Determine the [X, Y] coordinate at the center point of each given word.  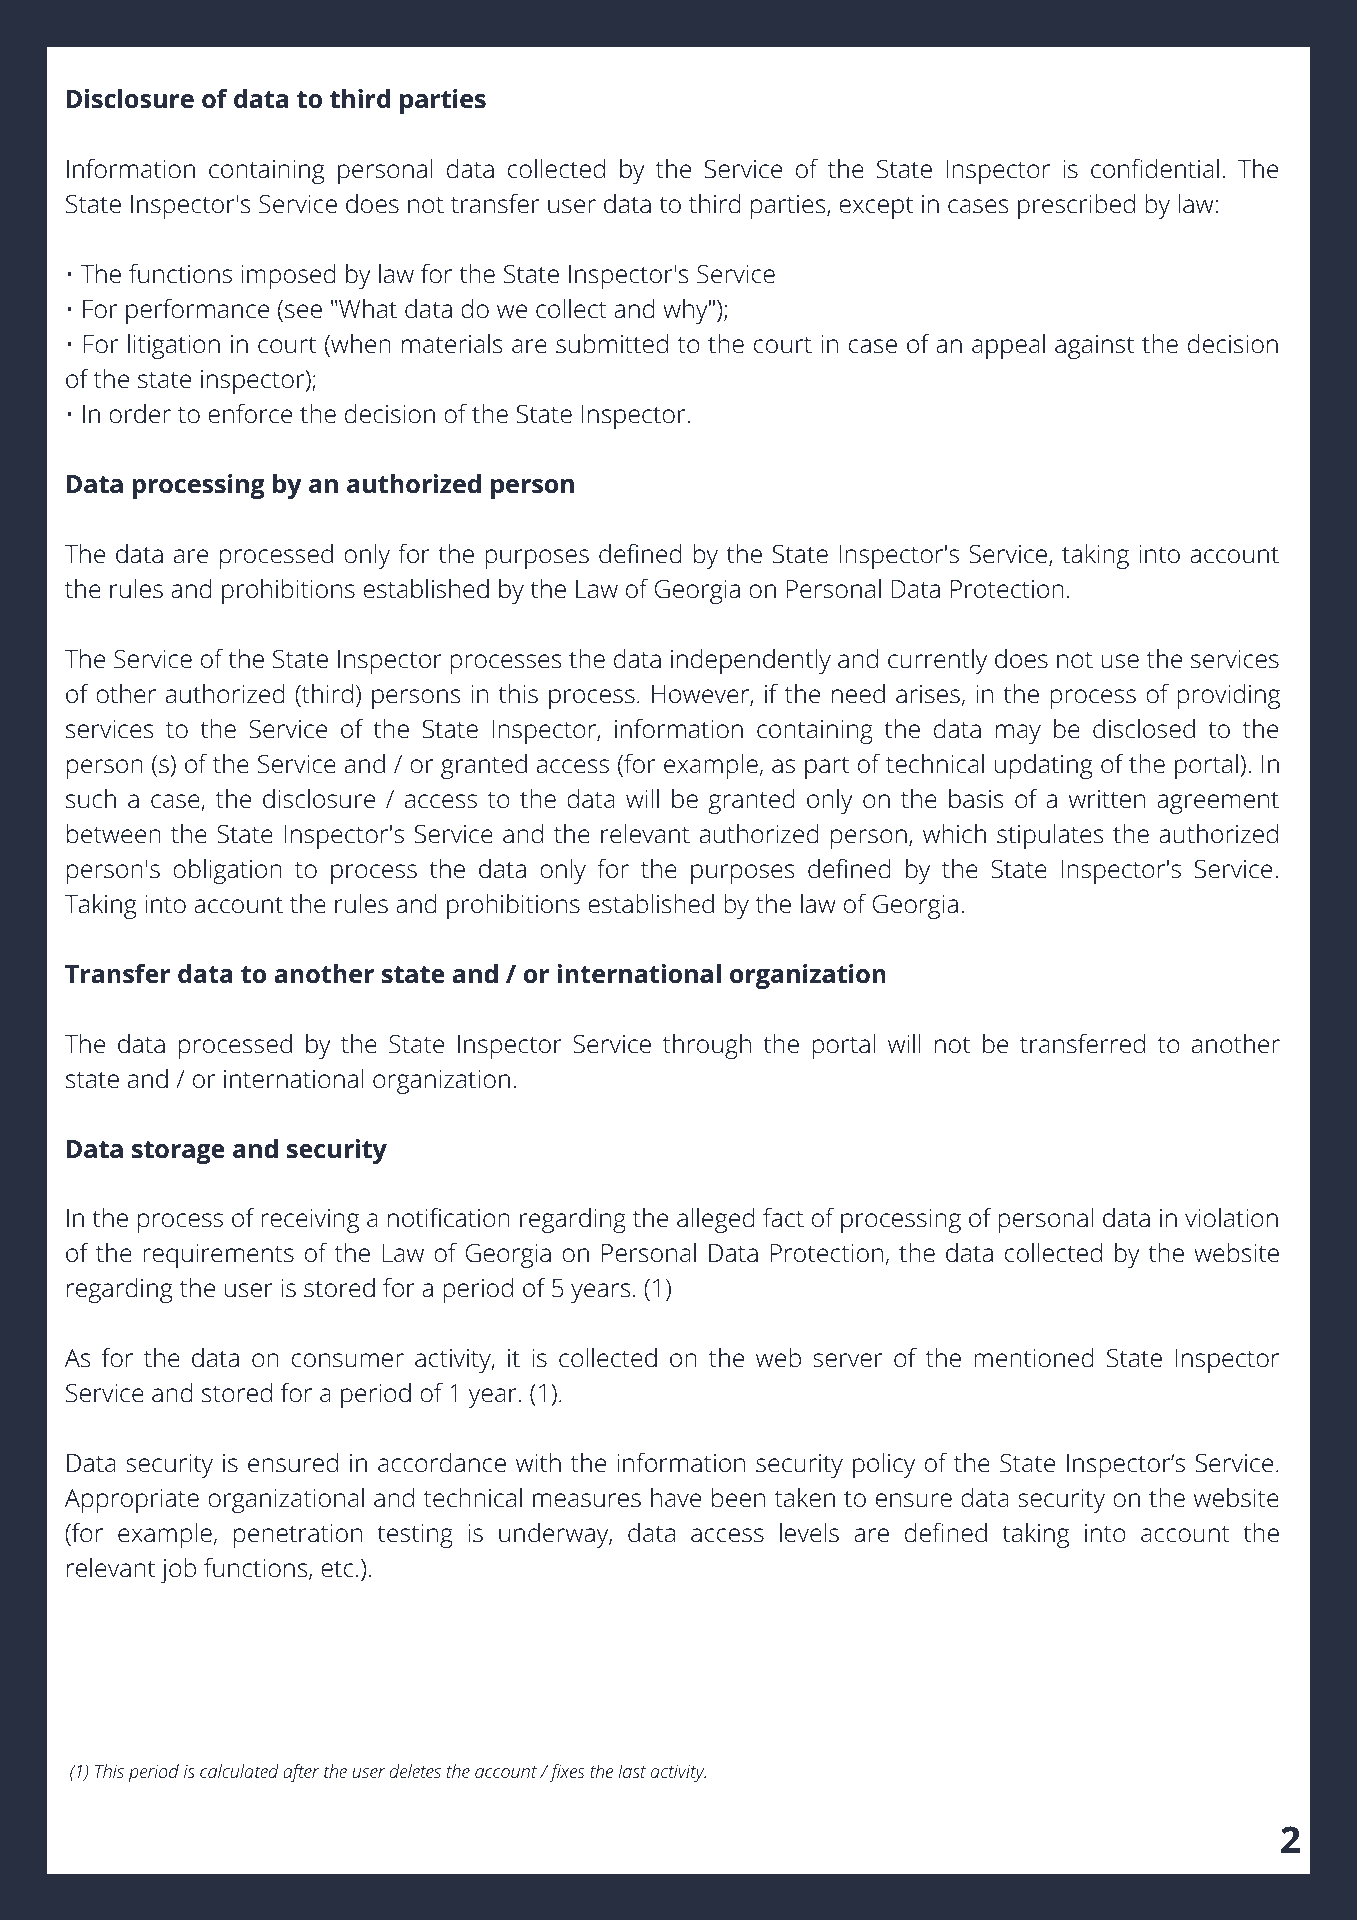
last [632, 1771]
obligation [227, 871]
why [685, 311]
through [707, 1046]
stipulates [1050, 836]
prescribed [1076, 206]
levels [809, 1533]
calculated [239, 1771]
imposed [288, 276]
